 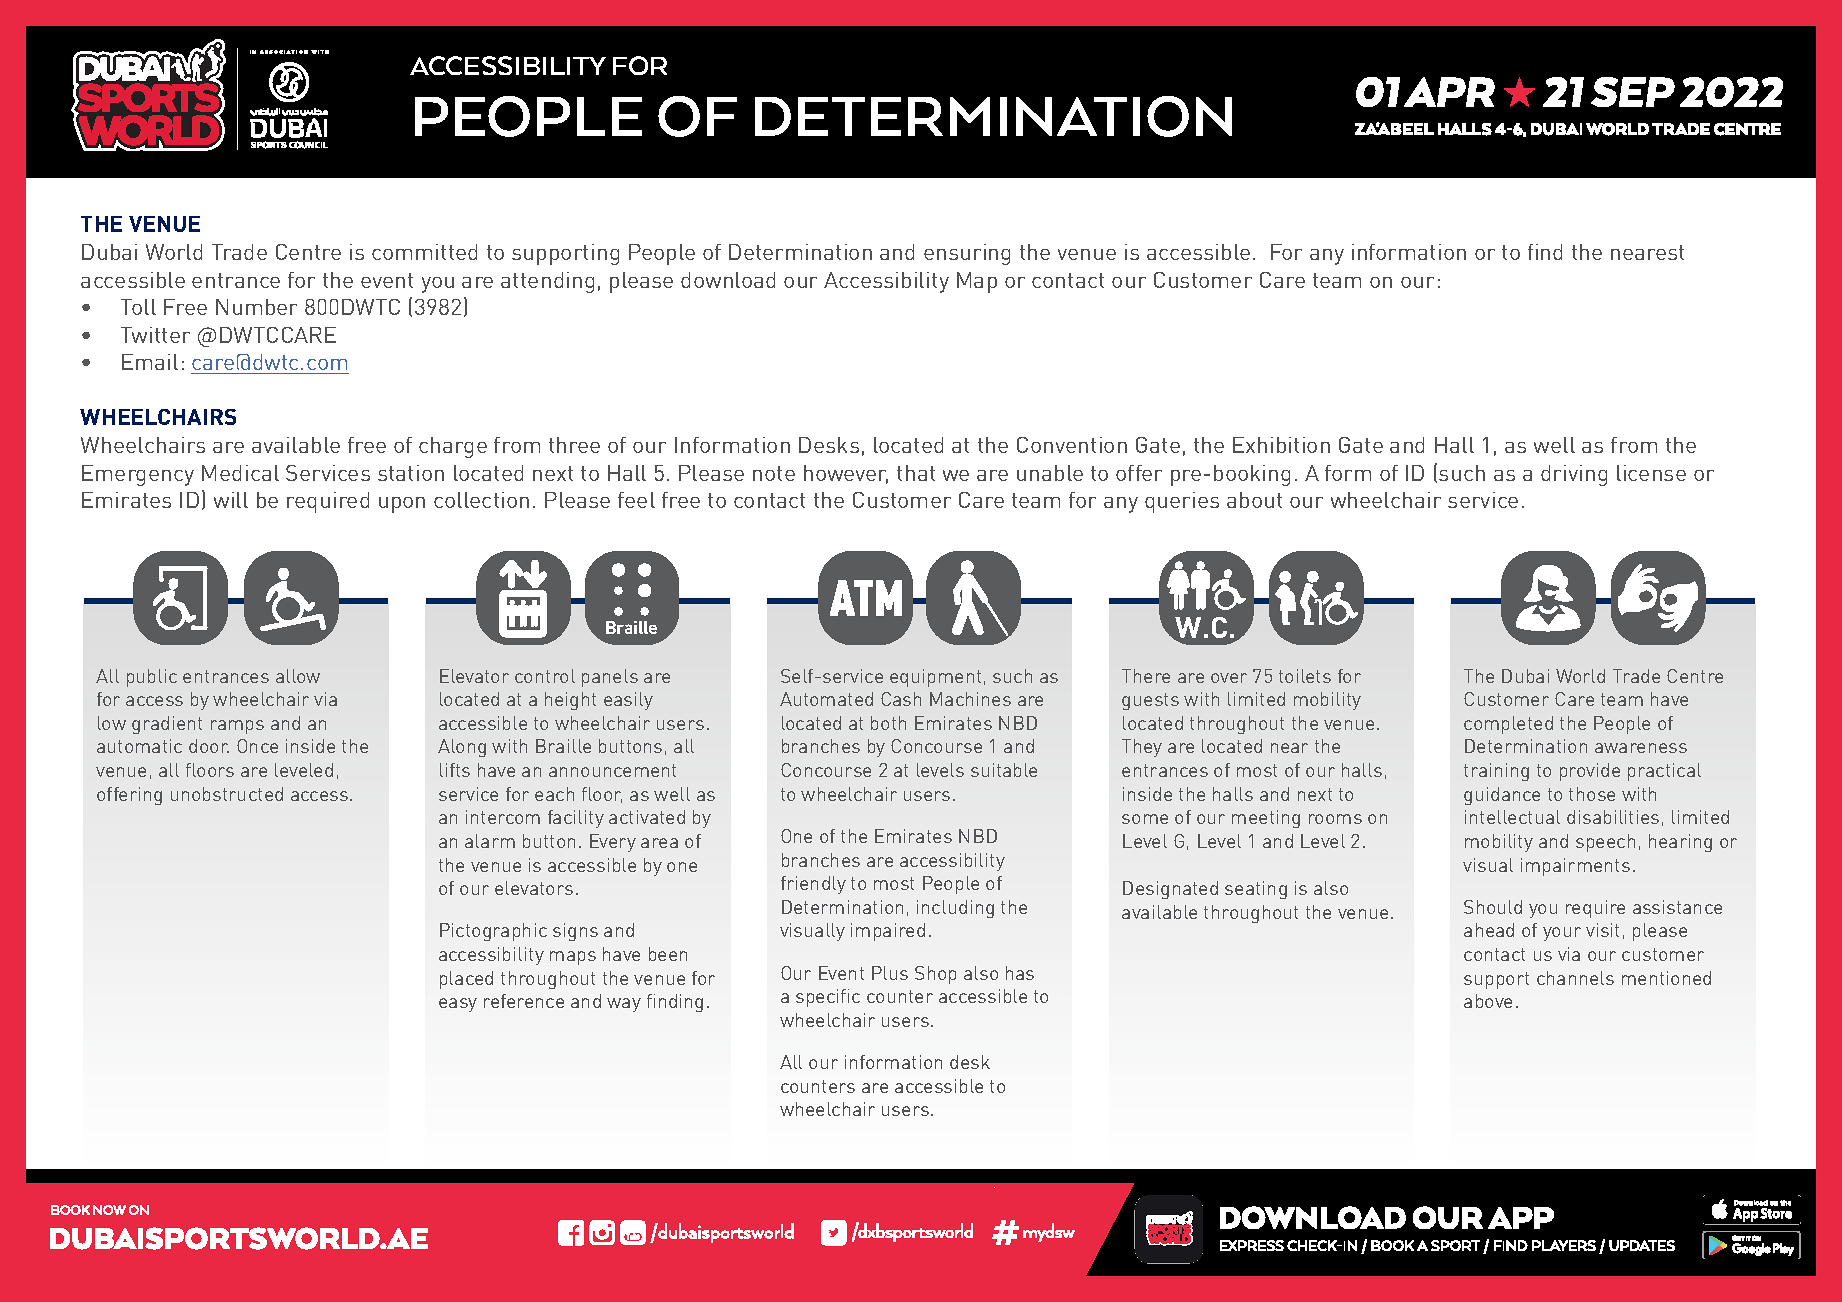 What do you see at coordinates (935, 678) in the screenshot?
I see `equipment` at bounding box center [935, 678].
